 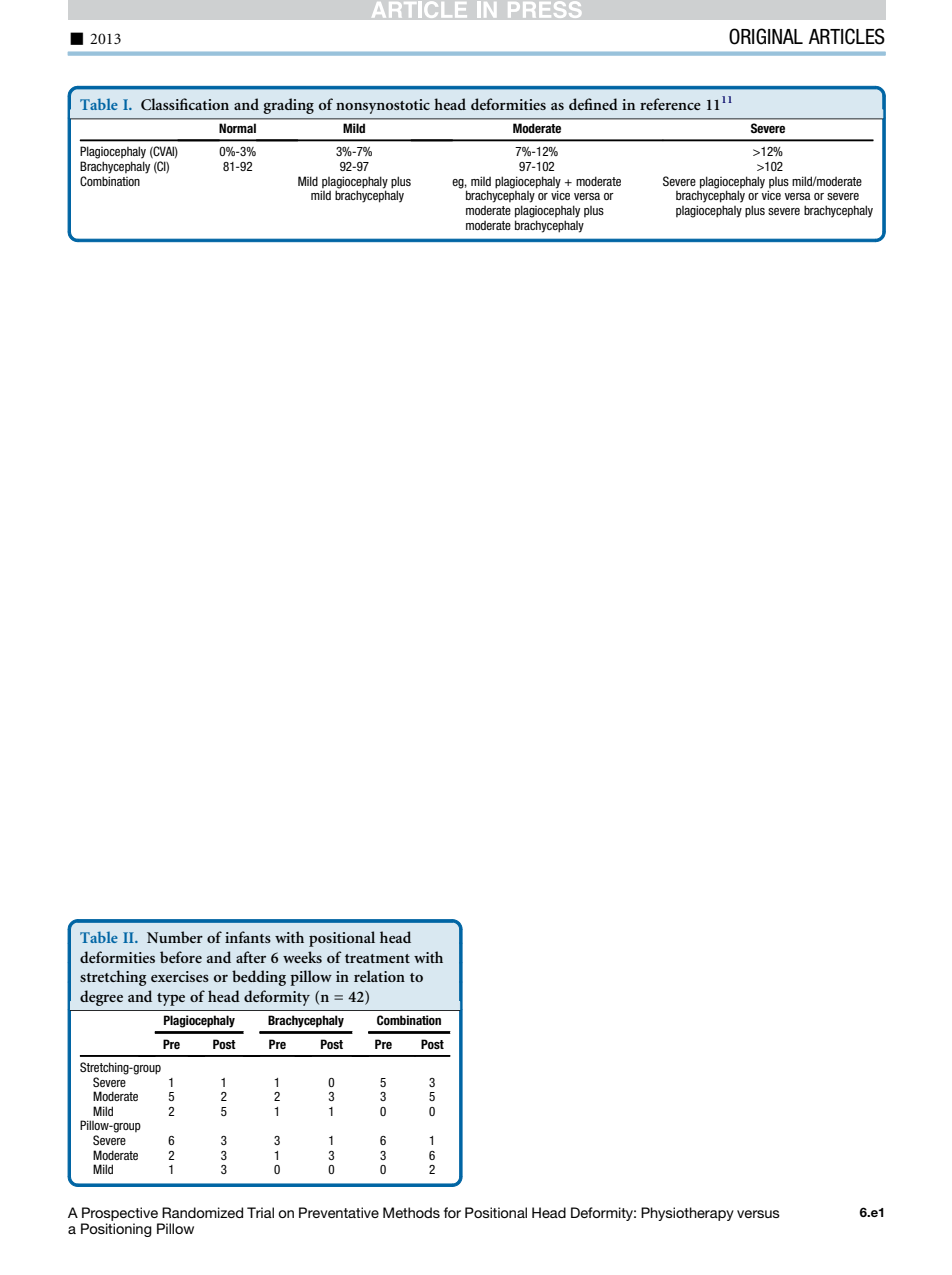 I want to click on ORIGINAL, so click(x=766, y=36).
